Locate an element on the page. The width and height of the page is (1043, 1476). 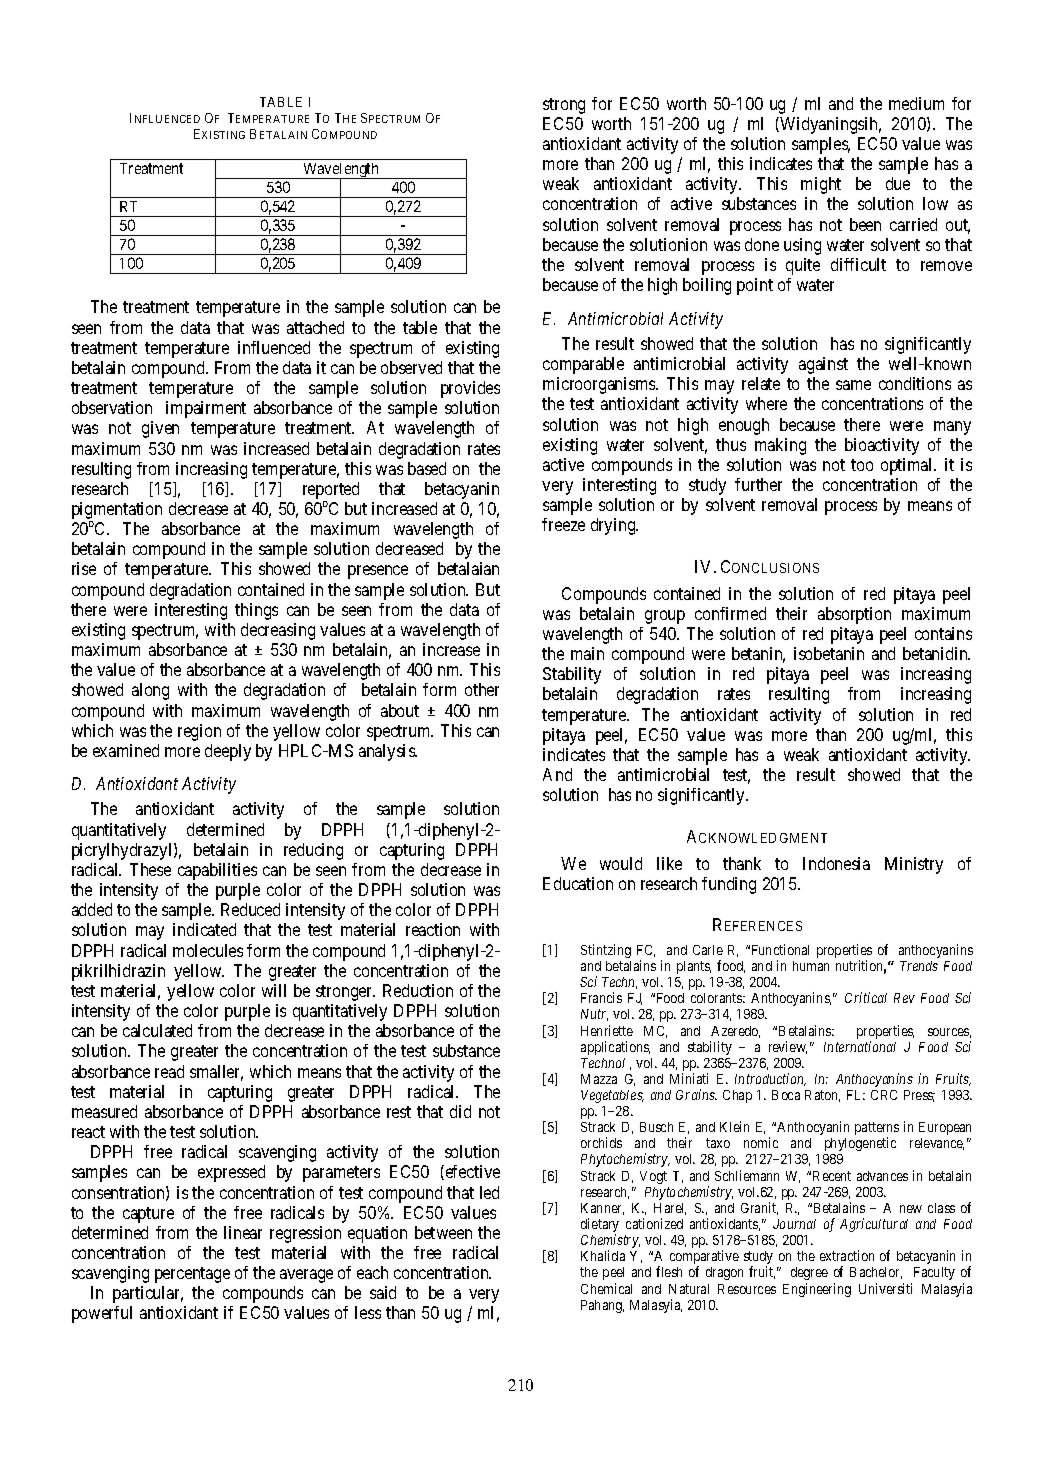
Chemical is located at coordinates (606, 1288).
